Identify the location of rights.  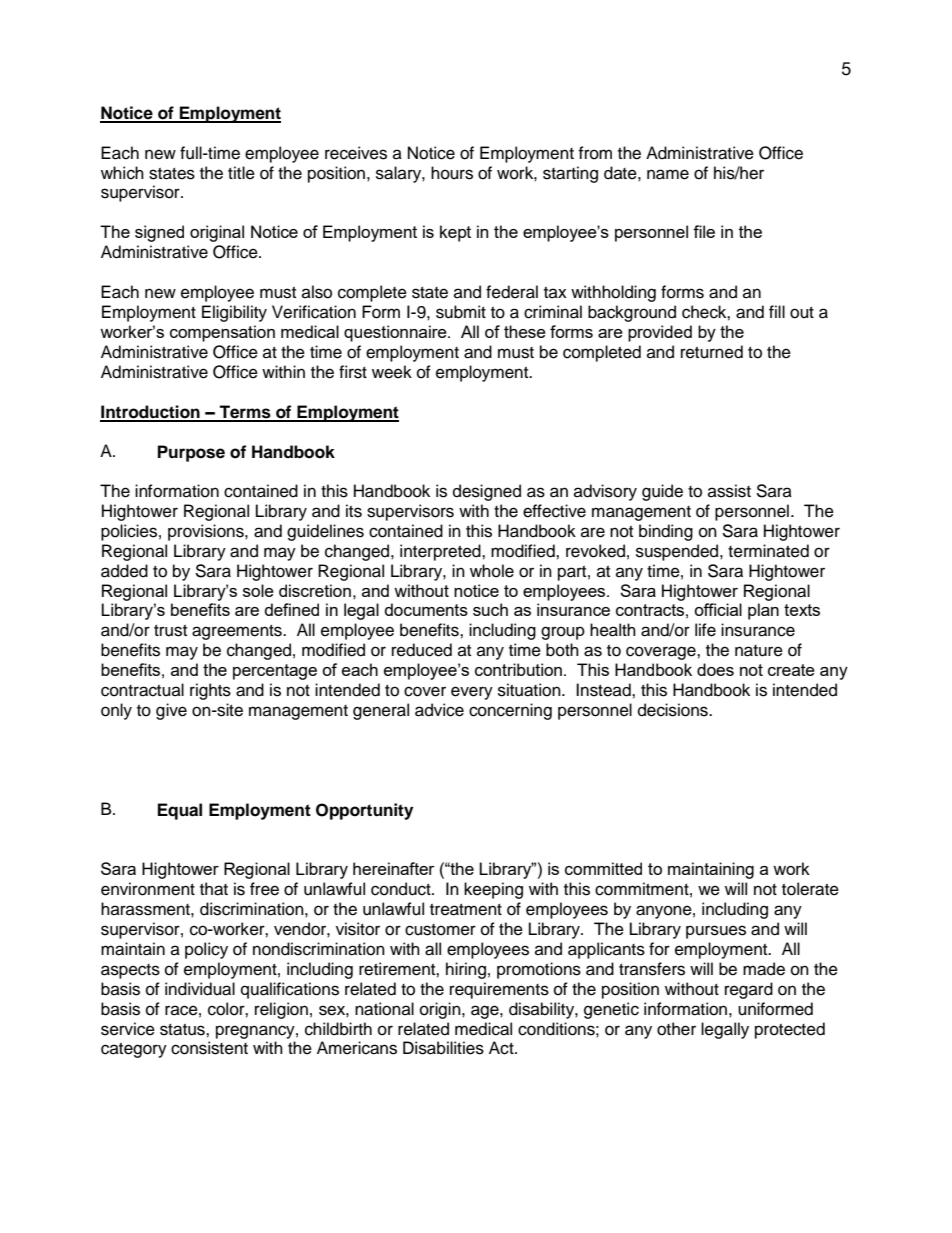
(210, 691).
